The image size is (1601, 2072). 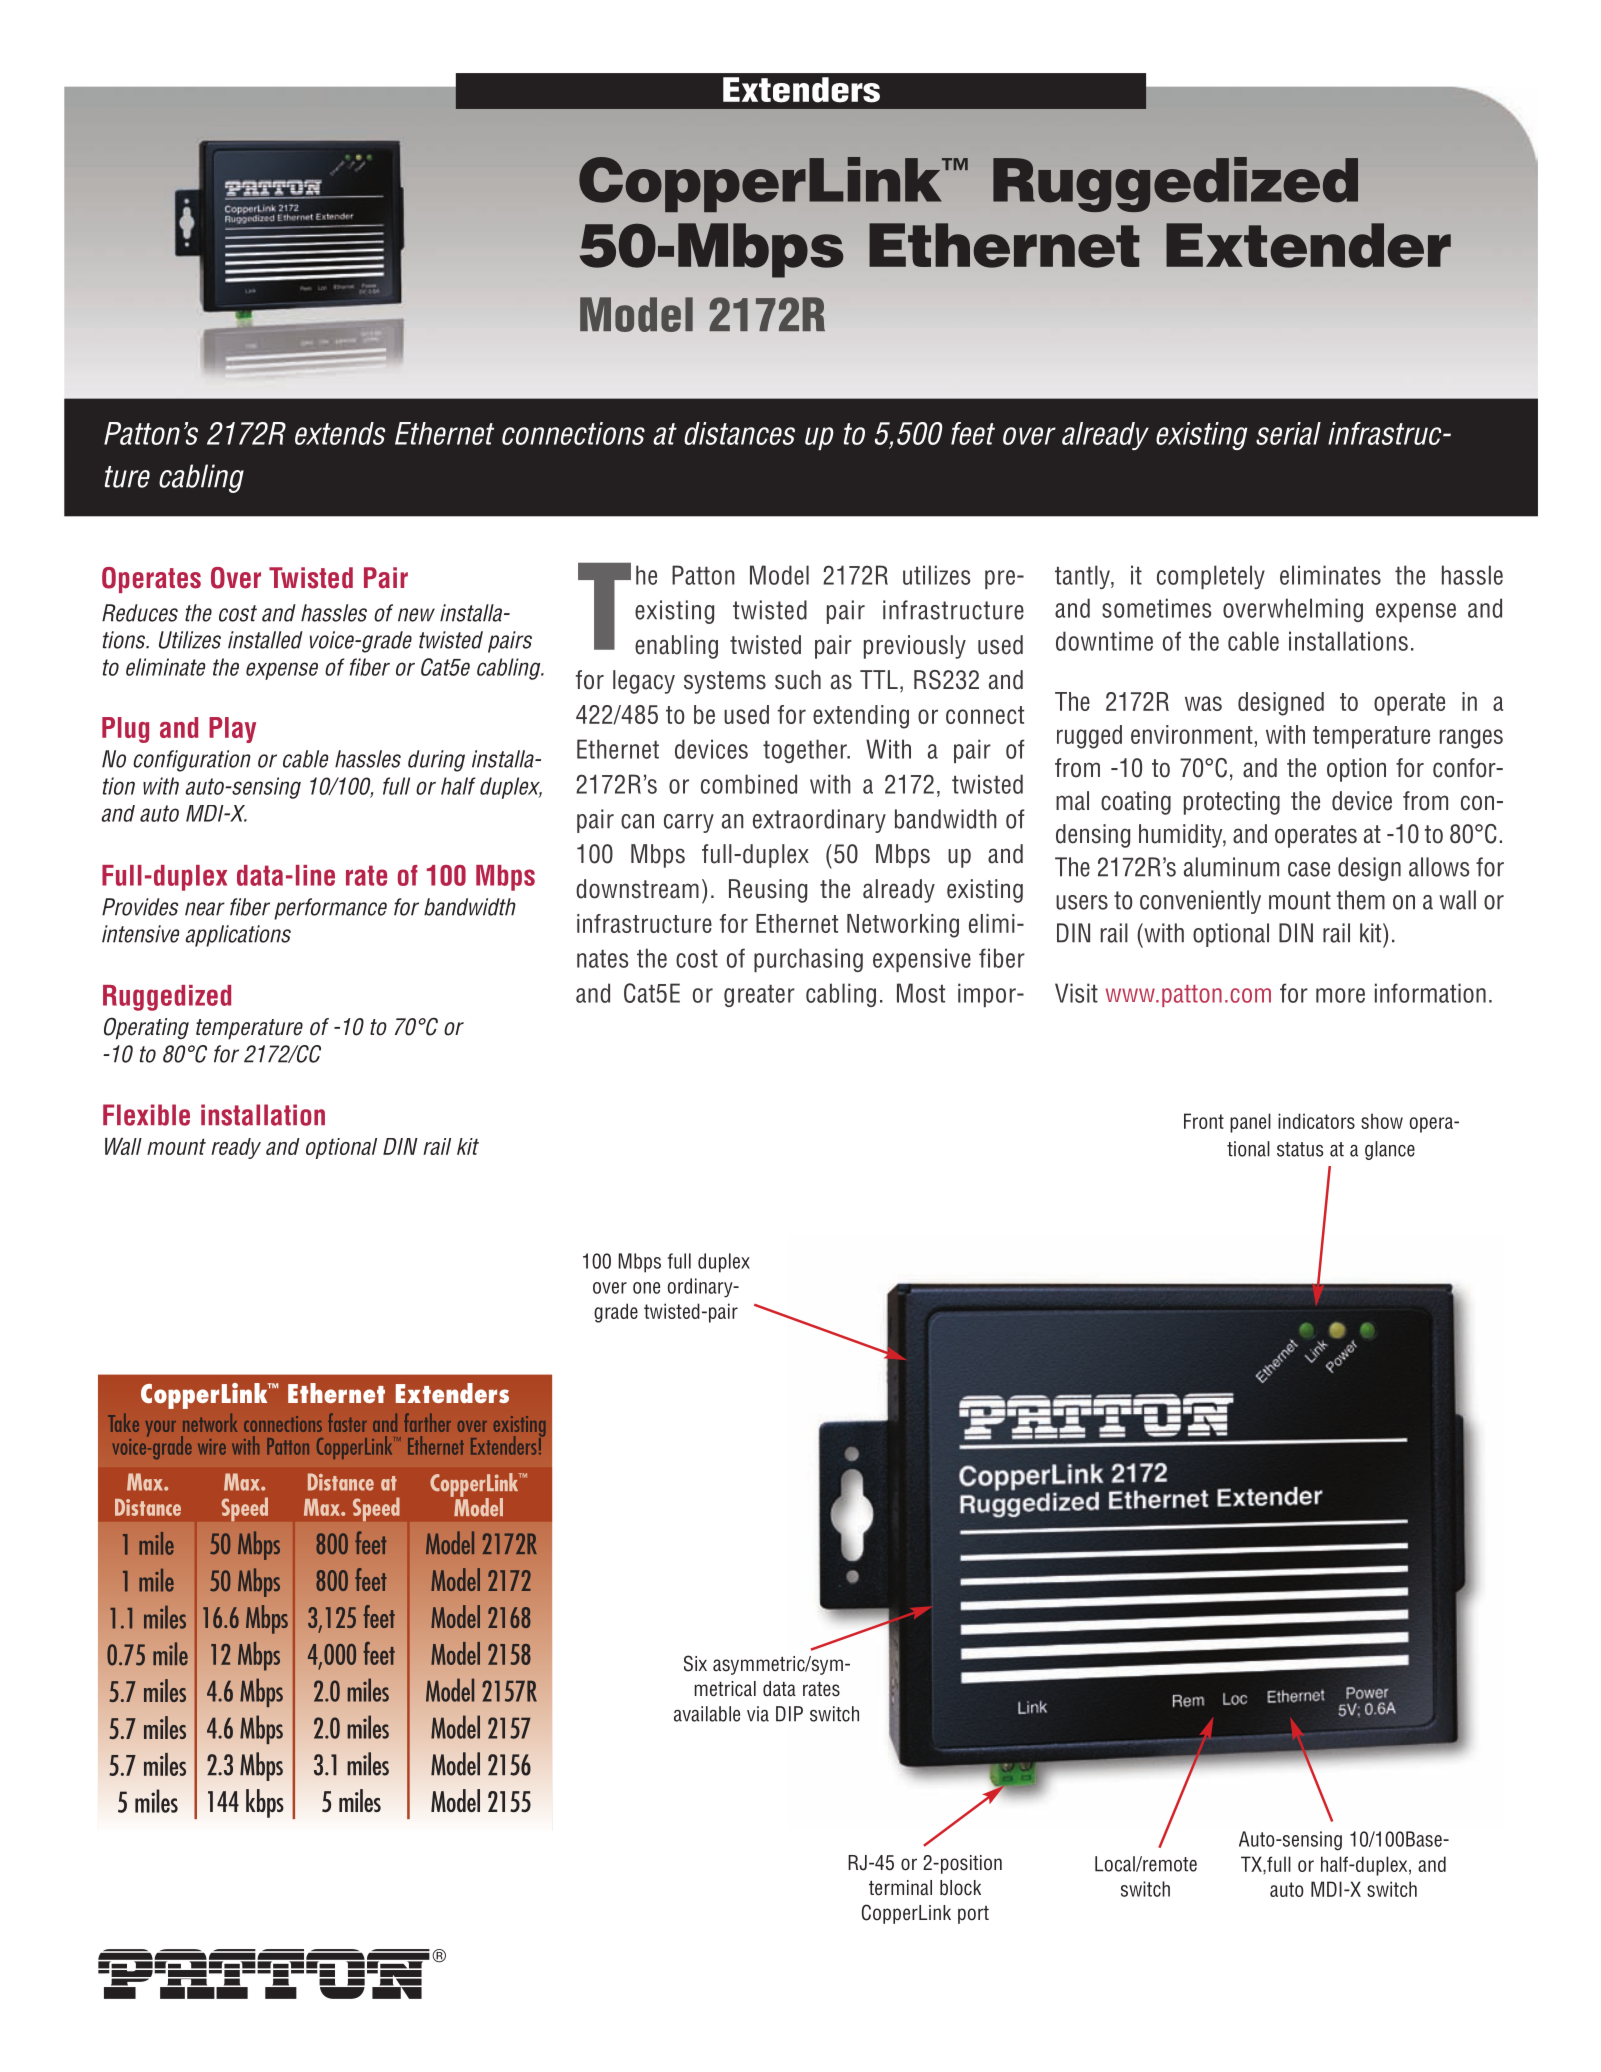 What do you see at coordinates (915, 647) in the screenshot?
I see `previously` at bounding box center [915, 647].
